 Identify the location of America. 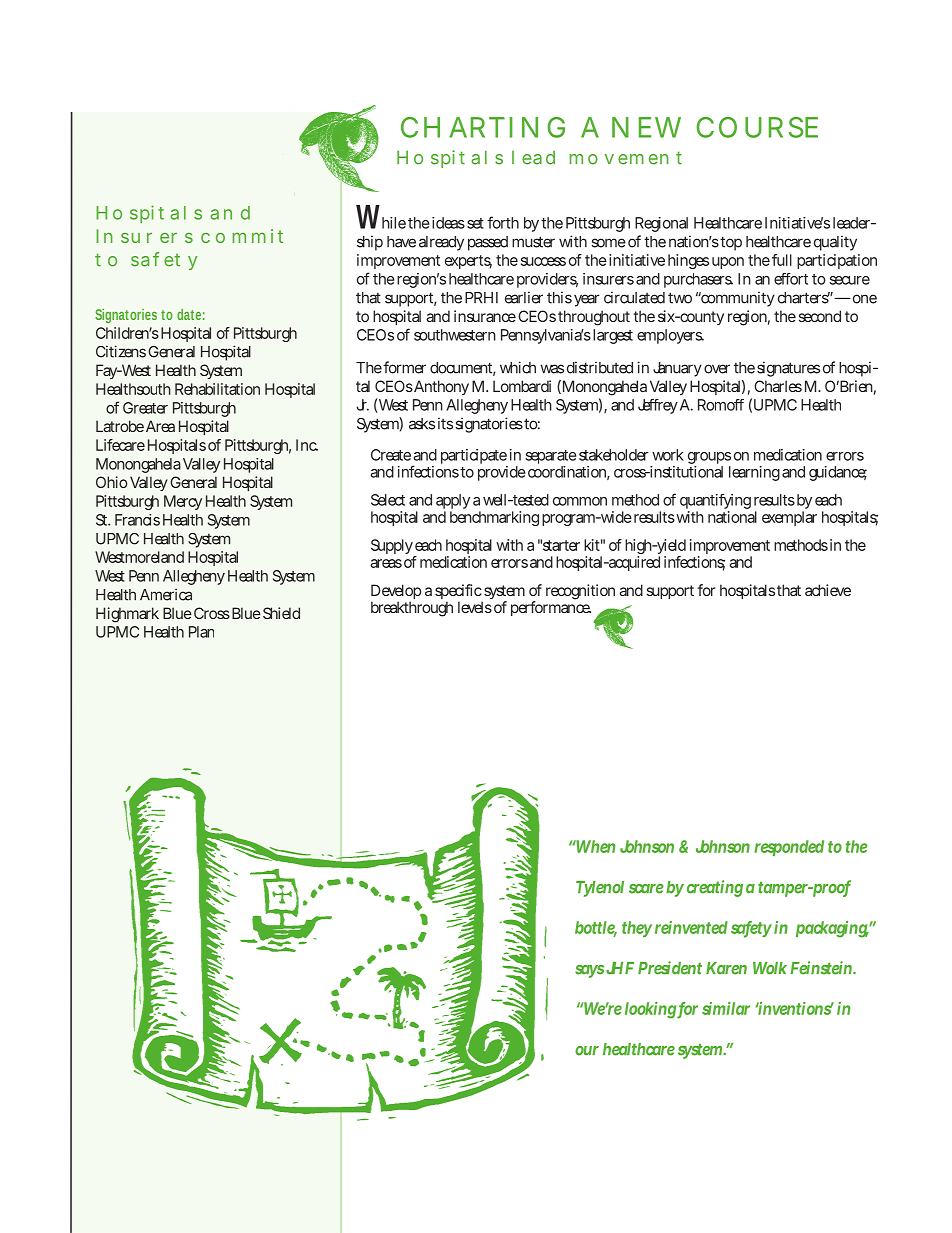
(166, 594).
